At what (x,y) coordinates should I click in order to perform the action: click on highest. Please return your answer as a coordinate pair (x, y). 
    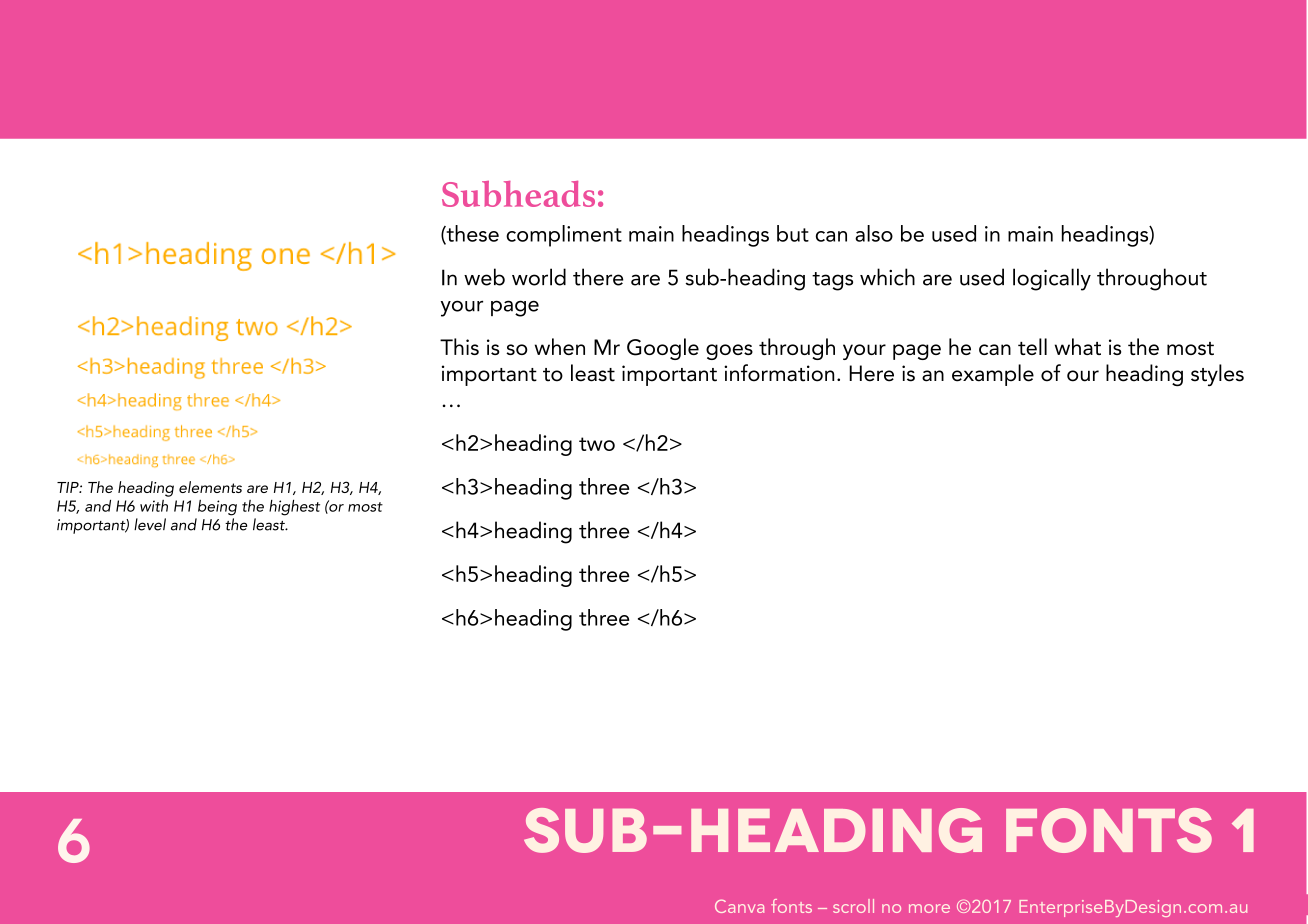
    Looking at the image, I should click on (294, 508).
